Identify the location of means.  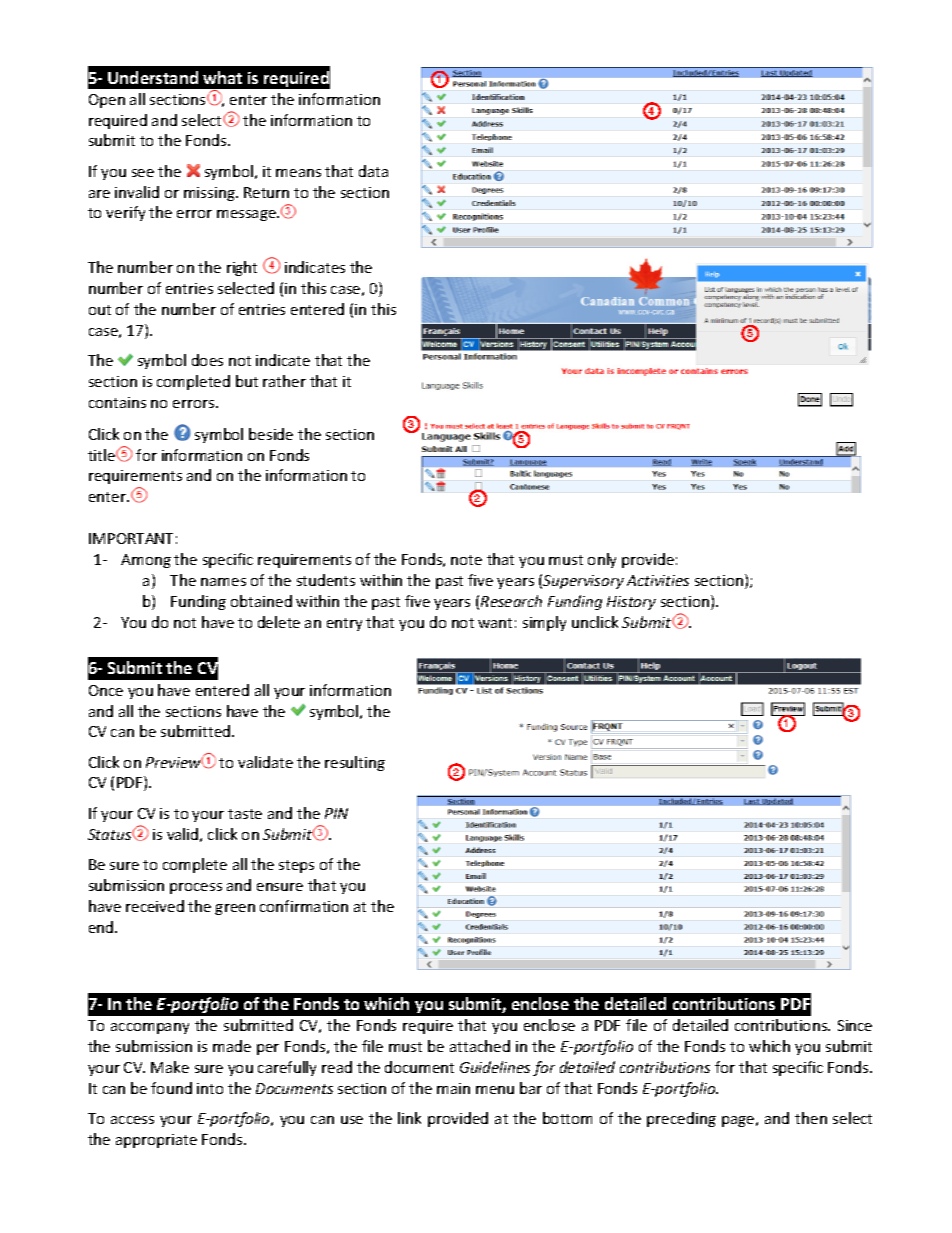
(298, 173).
